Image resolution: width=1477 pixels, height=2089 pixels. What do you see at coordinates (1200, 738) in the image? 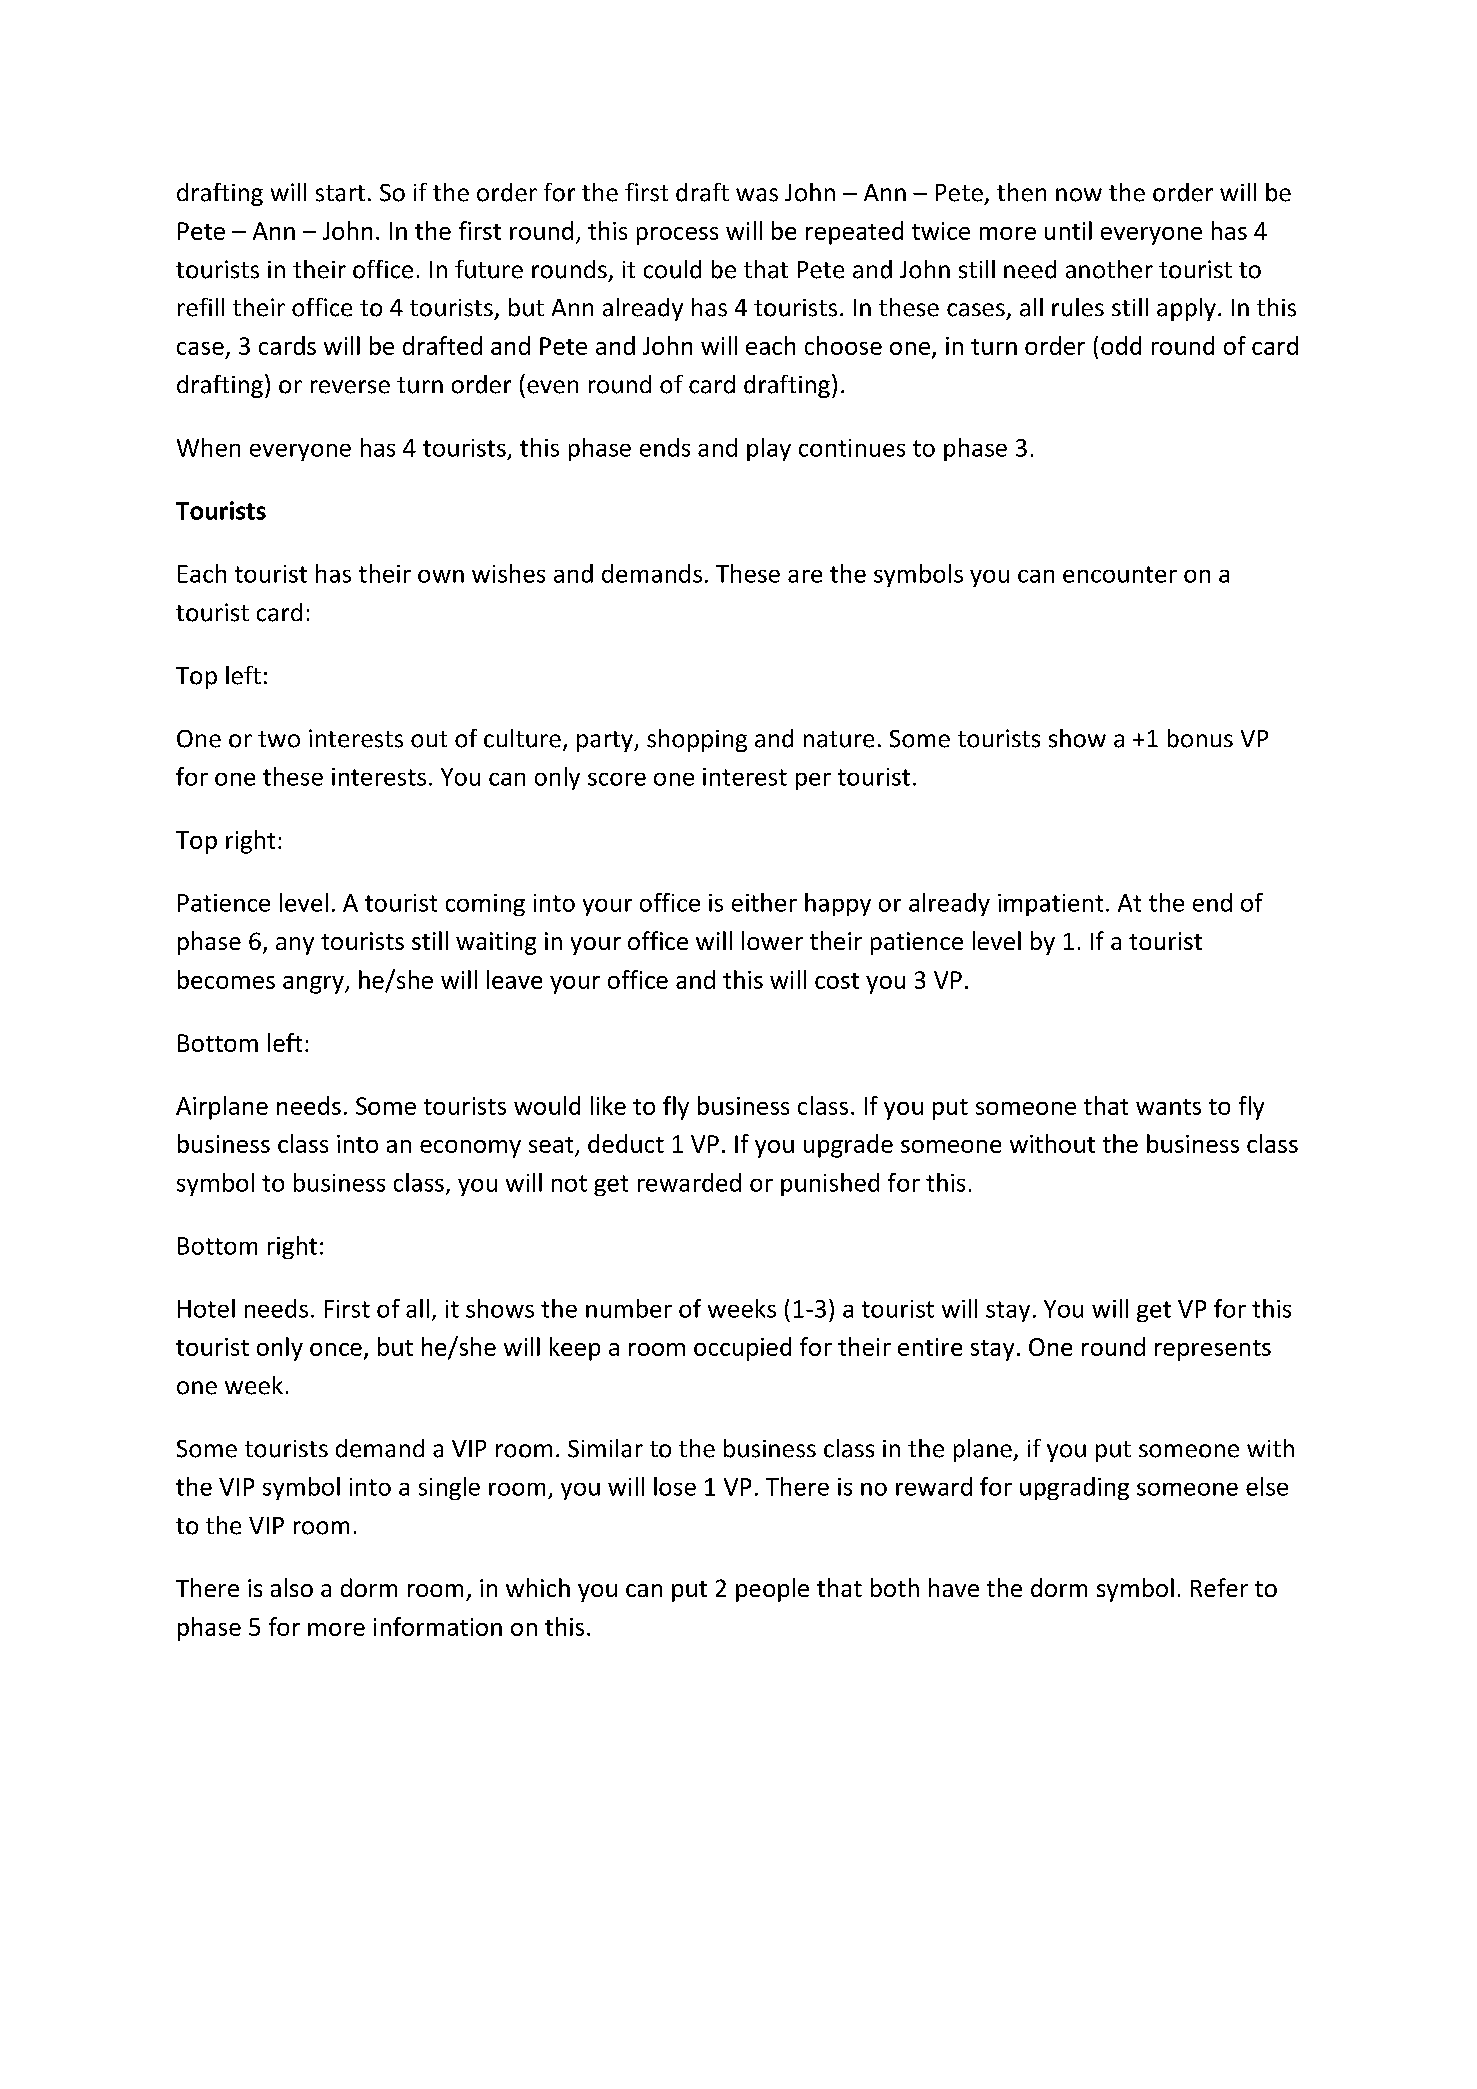
I see `bonus` at bounding box center [1200, 738].
